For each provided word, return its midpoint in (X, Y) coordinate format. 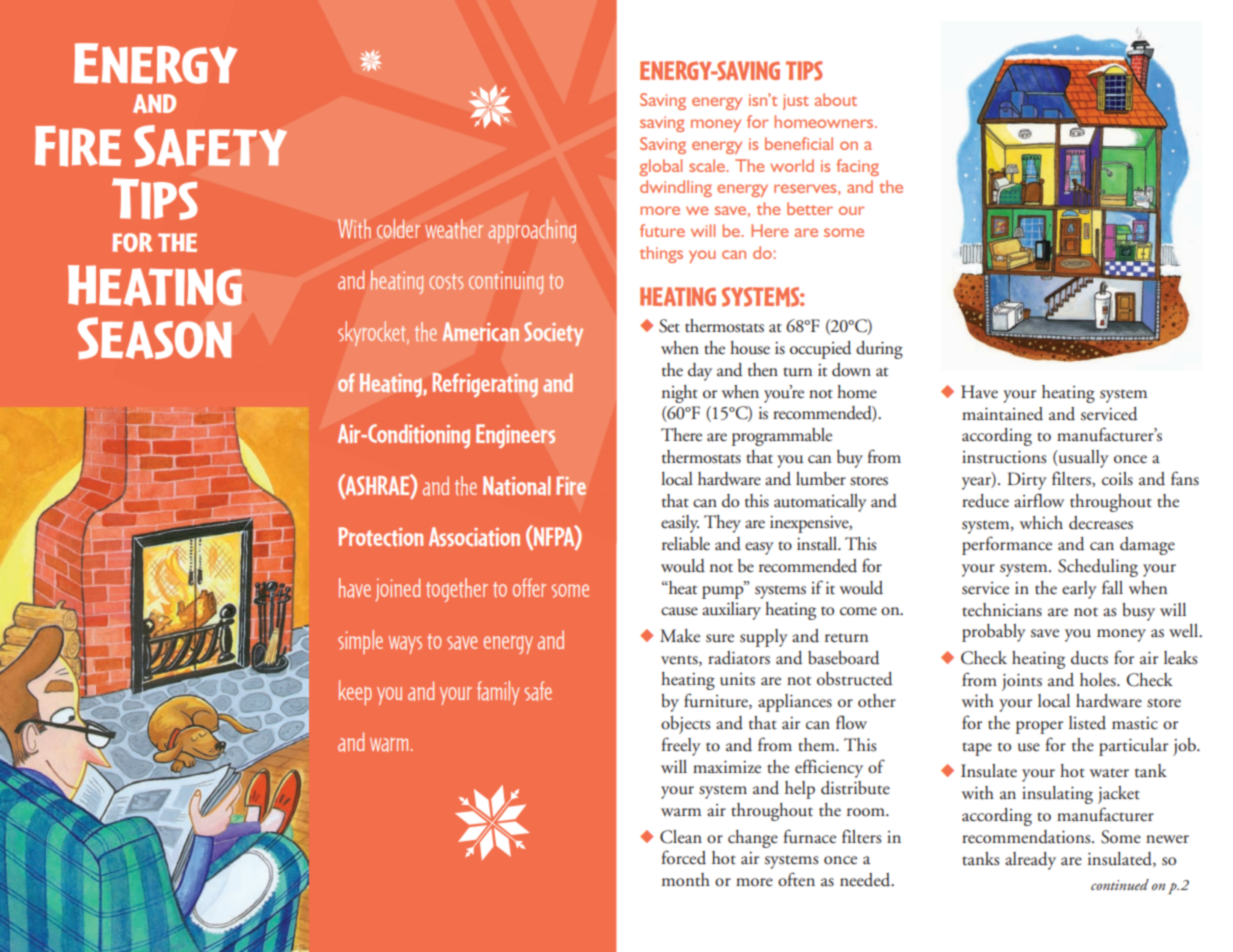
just (796, 102)
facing (857, 167)
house (750, 348)
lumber (821, 479)
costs (446, 282)
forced (684, 857)
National (517, 486)
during (879, 350)
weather (454, 229)
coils (1117, 479)
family (498, 693)
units (737, 679)
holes (1099, 680)
